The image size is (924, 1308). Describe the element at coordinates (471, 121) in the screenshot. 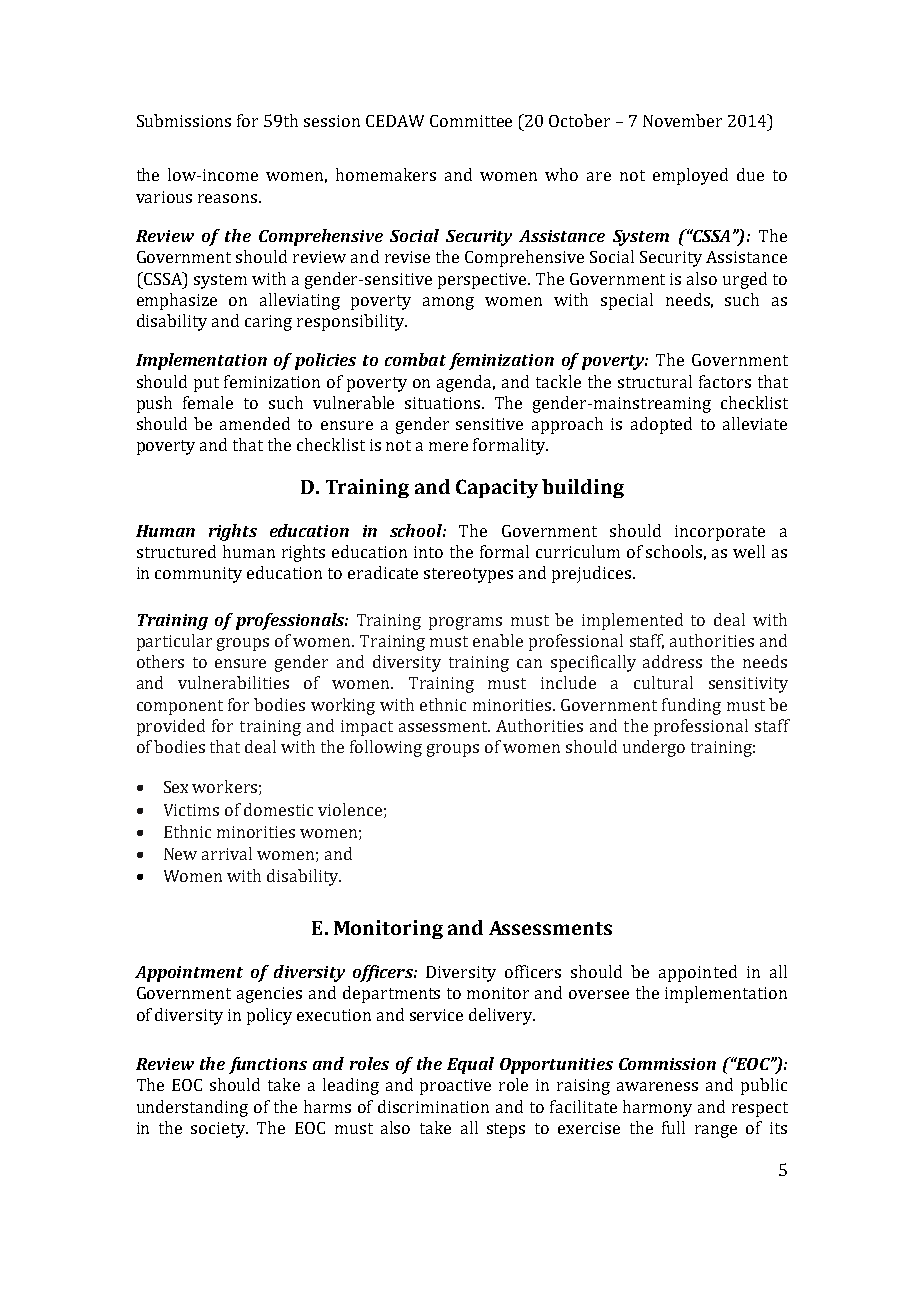

I see `Committee` at that location.
